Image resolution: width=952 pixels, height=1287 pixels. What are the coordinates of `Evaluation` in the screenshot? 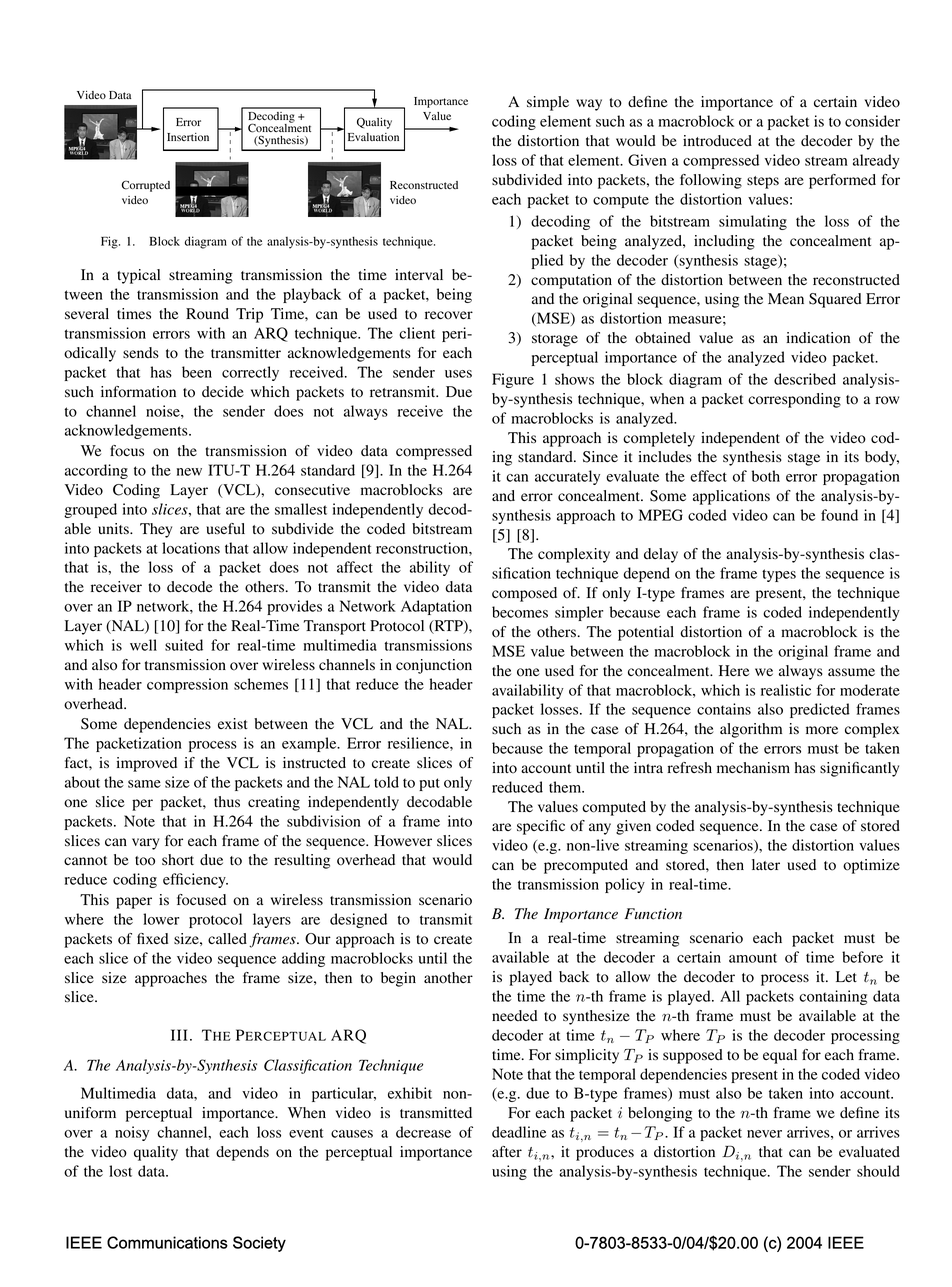 It's located at (373, 137).
